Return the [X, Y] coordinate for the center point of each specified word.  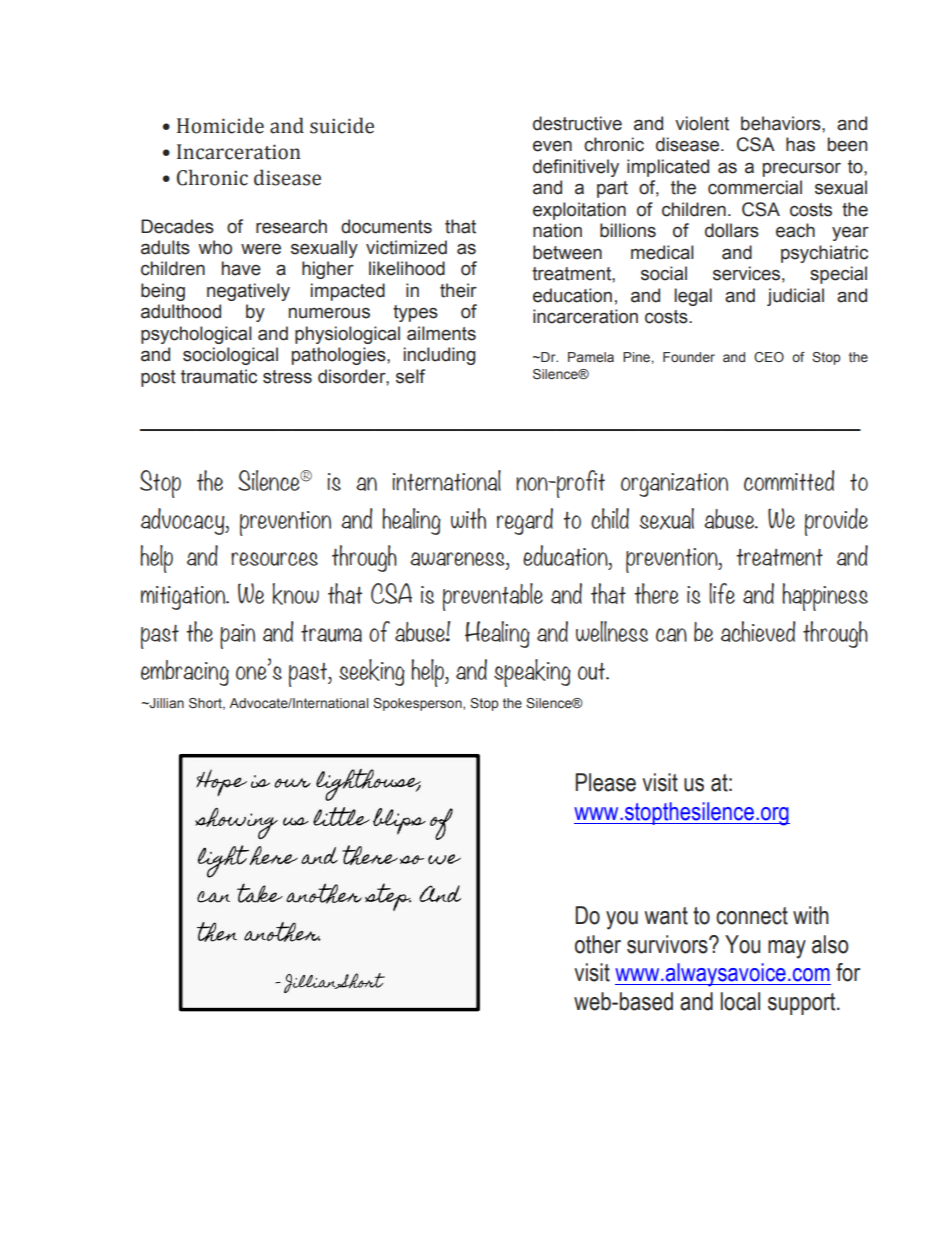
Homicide [220, 125]
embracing [185, 673]
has [800, 144]
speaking [532, 673]
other [598, 944]
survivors [668, 944]
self [410, 376]
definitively [576, 168]
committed [789, 480]
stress [287, 377]
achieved [758, 631]
